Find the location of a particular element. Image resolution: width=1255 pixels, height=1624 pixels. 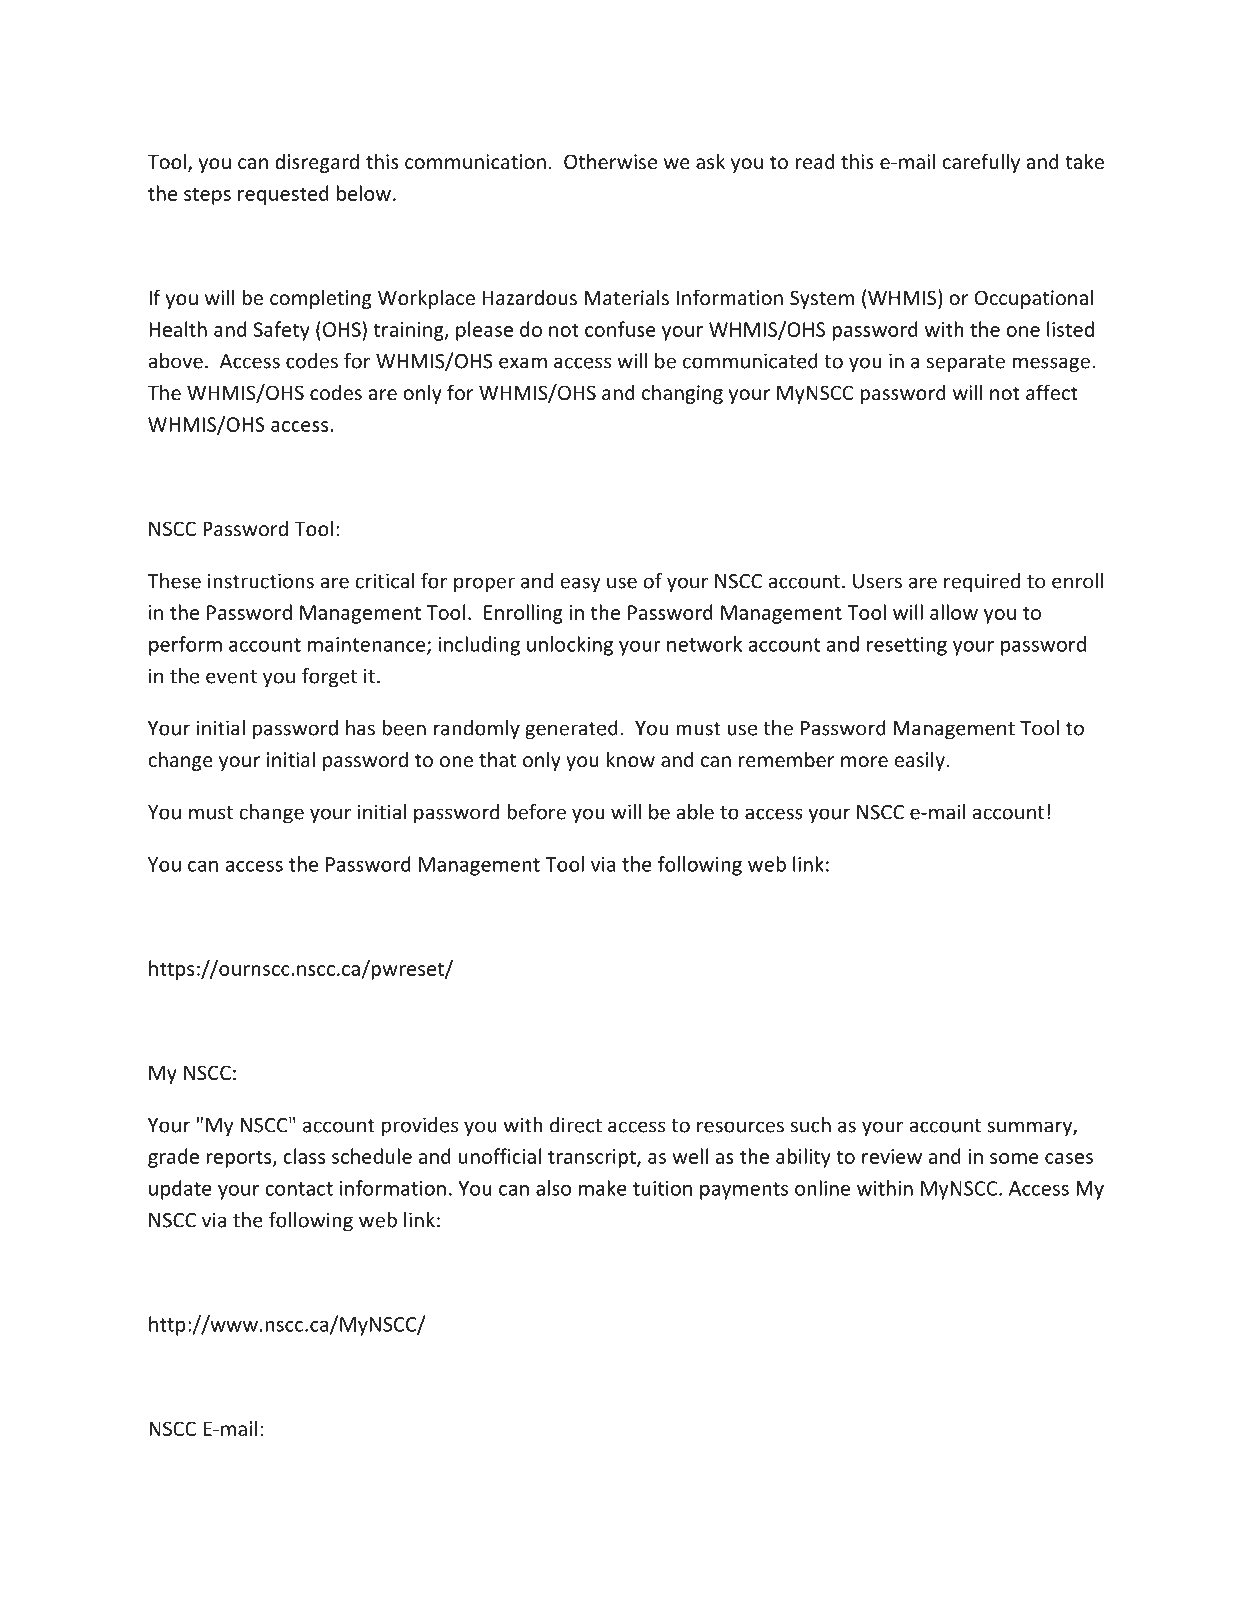

requested is located at coordinates (283, 195).
